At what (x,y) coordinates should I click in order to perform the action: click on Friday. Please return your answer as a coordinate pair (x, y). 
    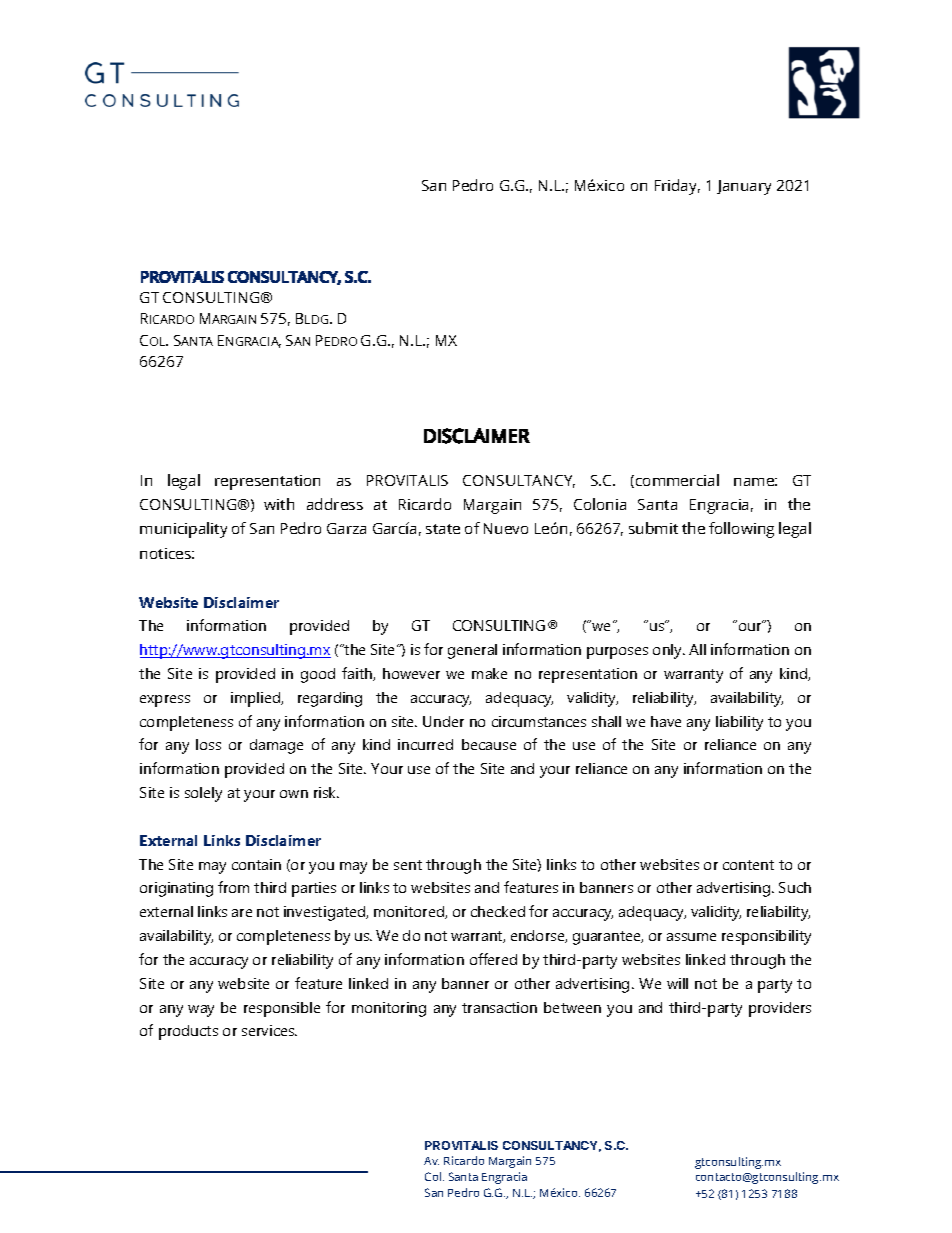
    Looking at the image, I should click on (677, 187).
